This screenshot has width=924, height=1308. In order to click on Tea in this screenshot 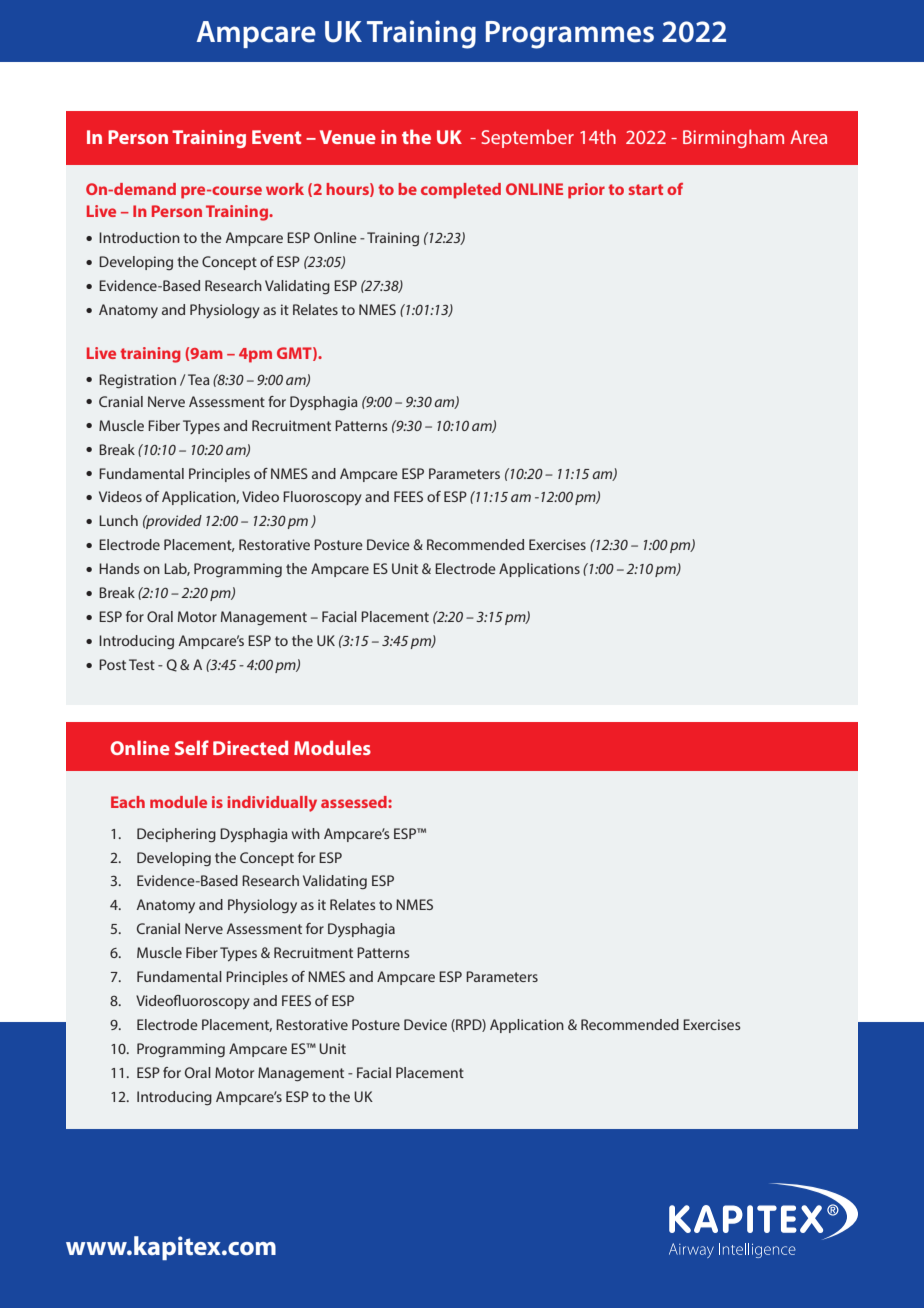, I will do `click(199, 379)`.
